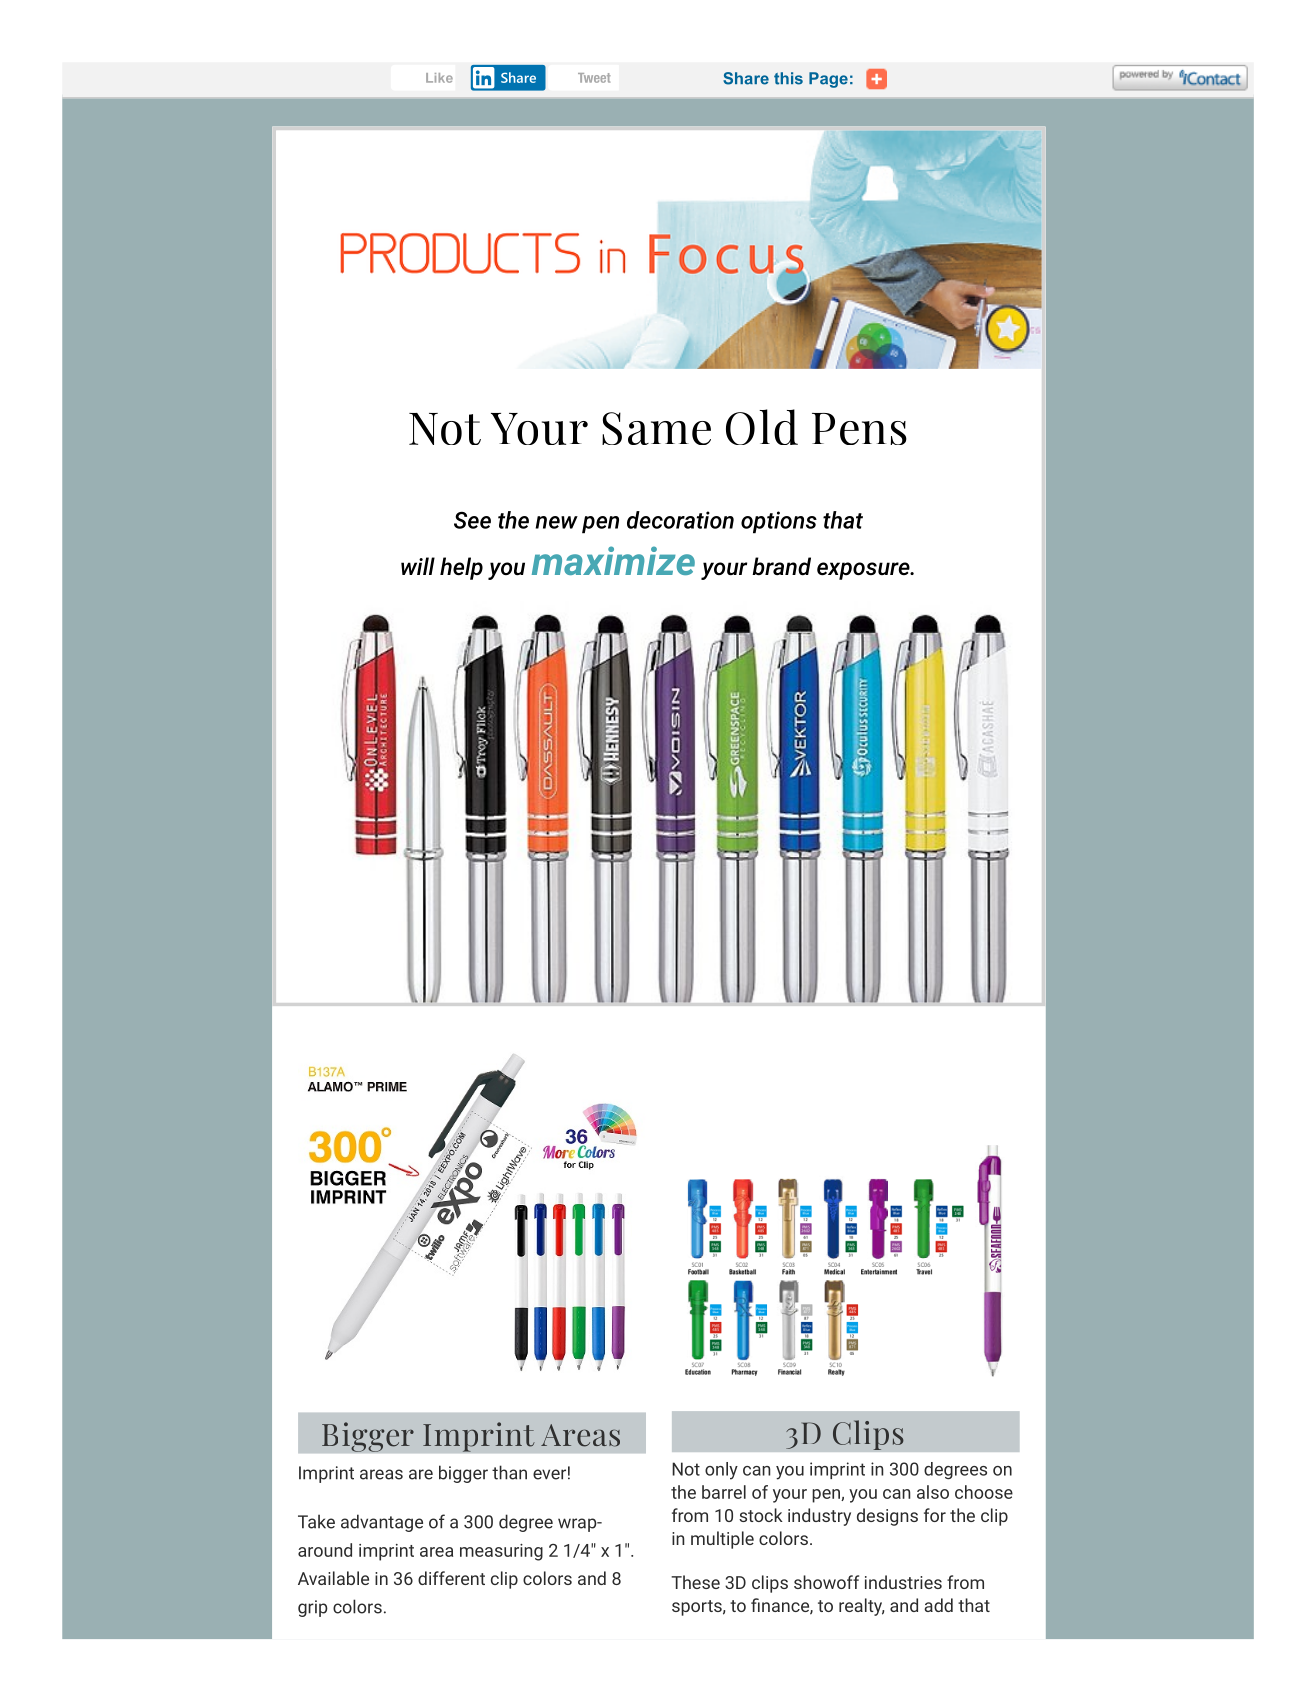  I want to click on industries, so click(903, 1582).
